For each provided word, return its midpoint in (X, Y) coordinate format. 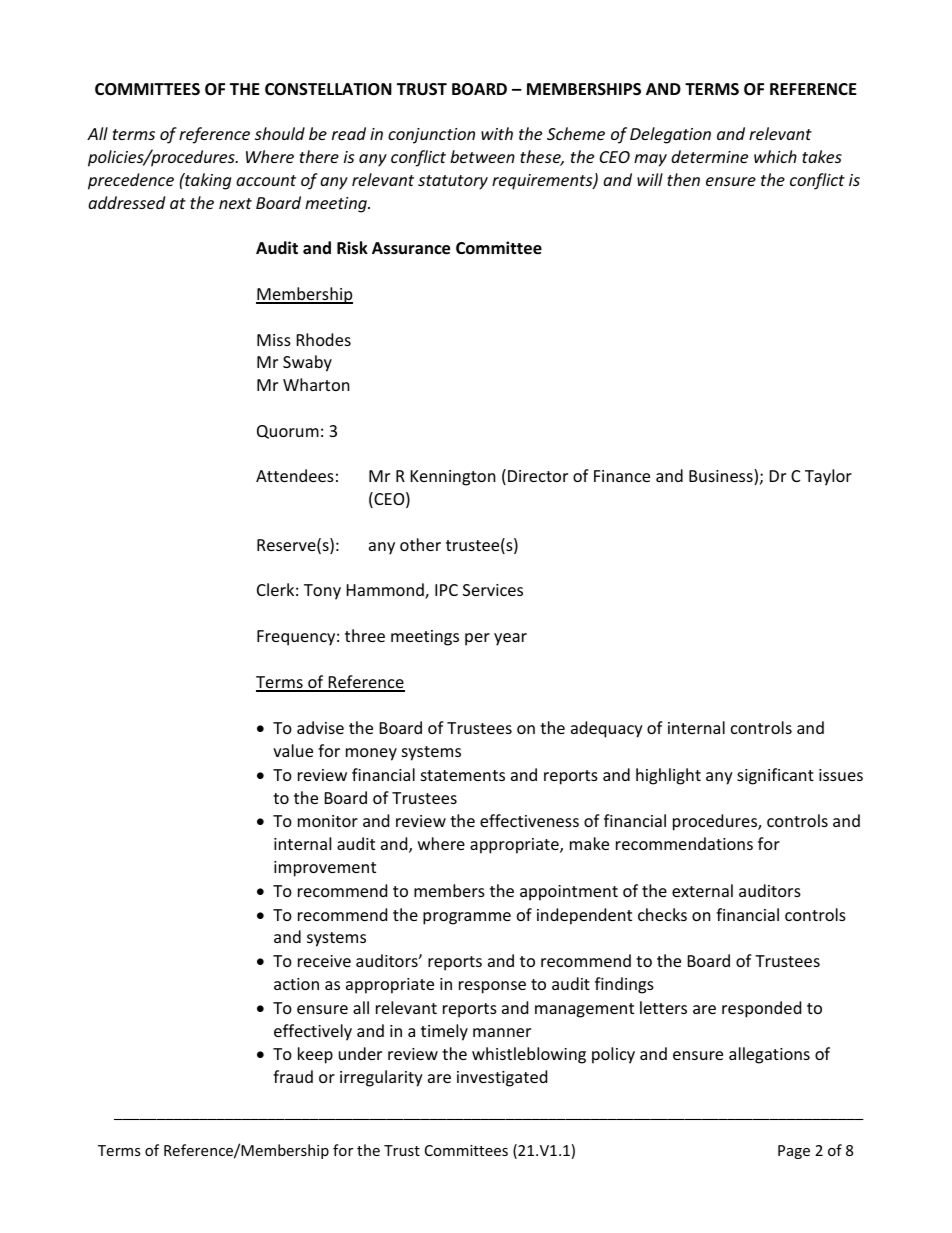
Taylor (828, 477)
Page (794, 1152)
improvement (325, 869)
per (477, 639)
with (497, 133)
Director (538, 476)
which (775, 156)
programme (467, 918)
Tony (322, 592)
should (280, 133)
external (702, 890)
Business (722, 477)
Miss (274, 340)
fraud (293, 1076)
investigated (502, 1078)
